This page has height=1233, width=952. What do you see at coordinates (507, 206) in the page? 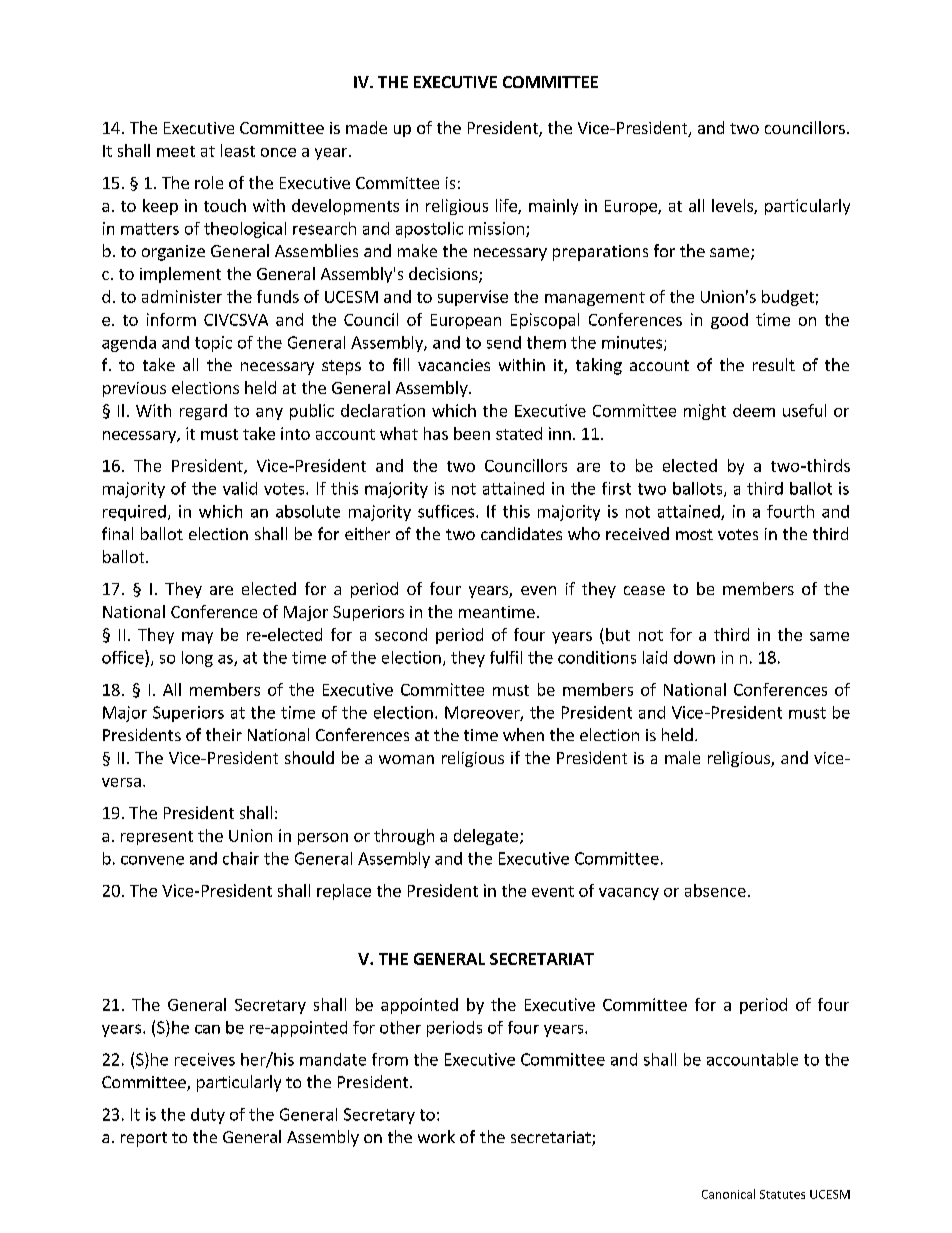
I see `life` at bounding box center [507, 206].
